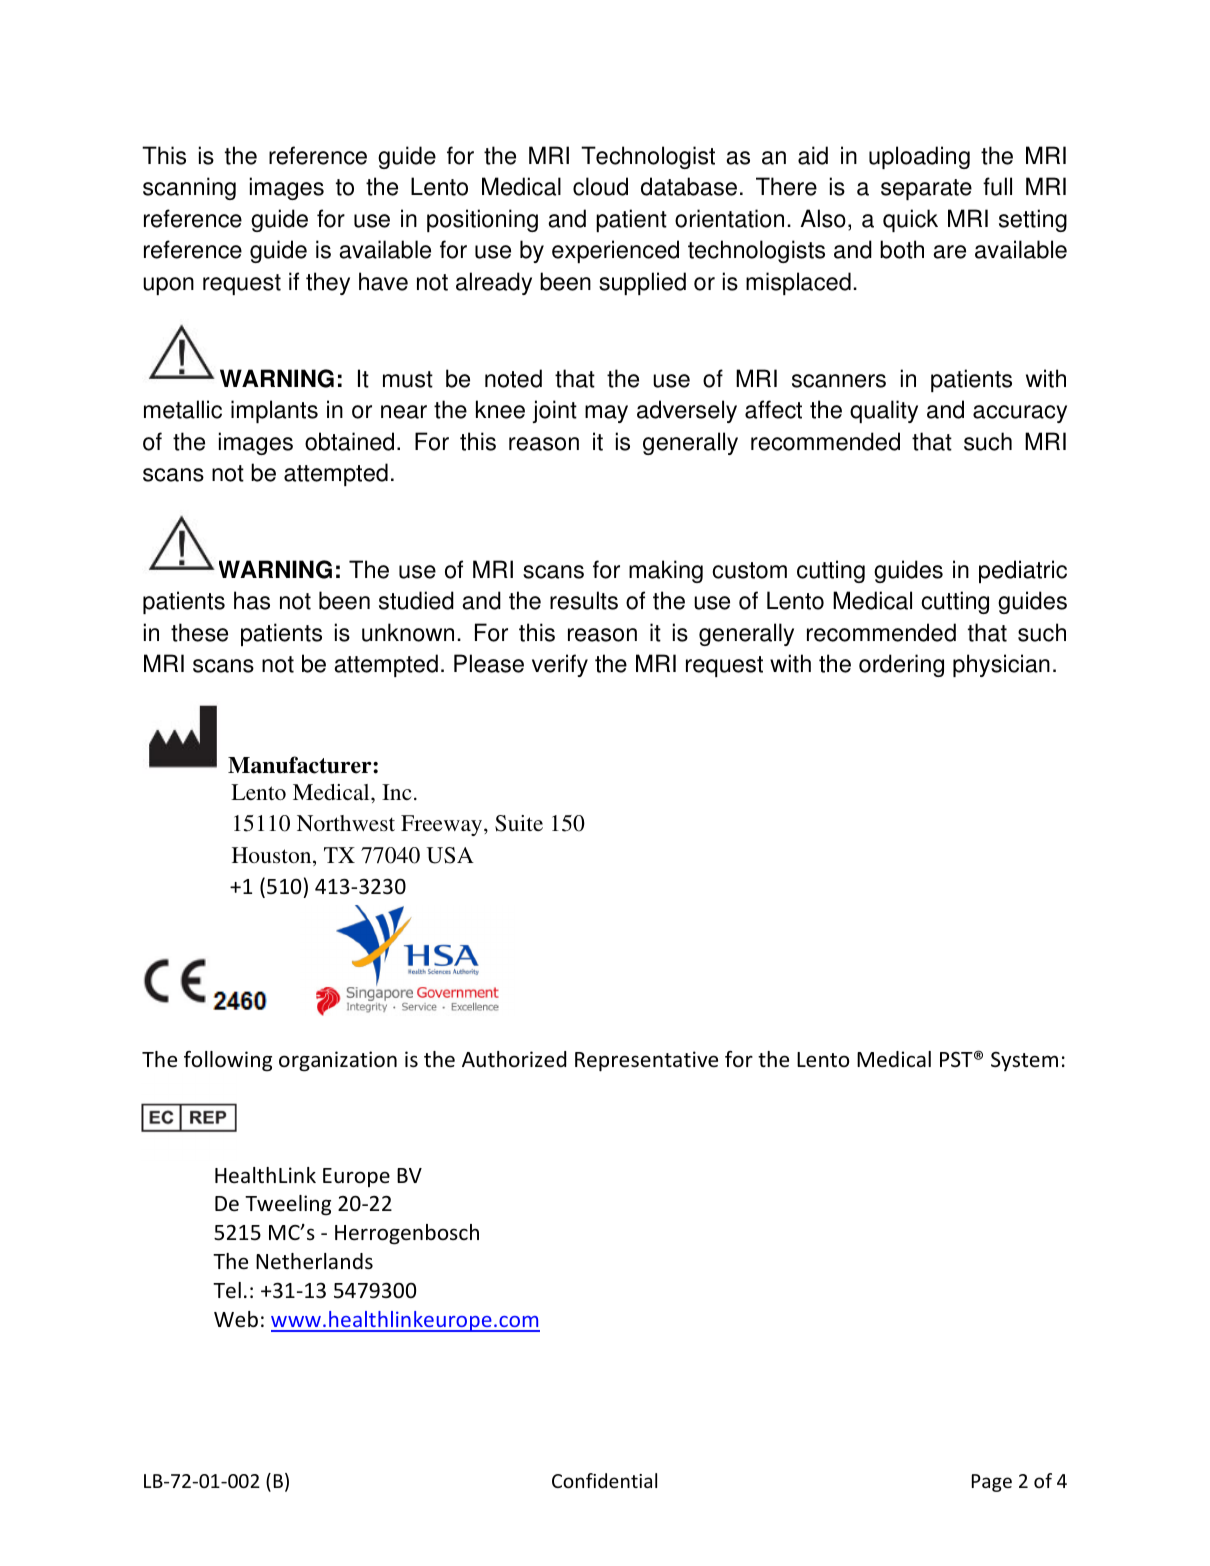 The width and height of the screenshot is (1210, 1566). I want to click on Houston, so click(273, 856).
